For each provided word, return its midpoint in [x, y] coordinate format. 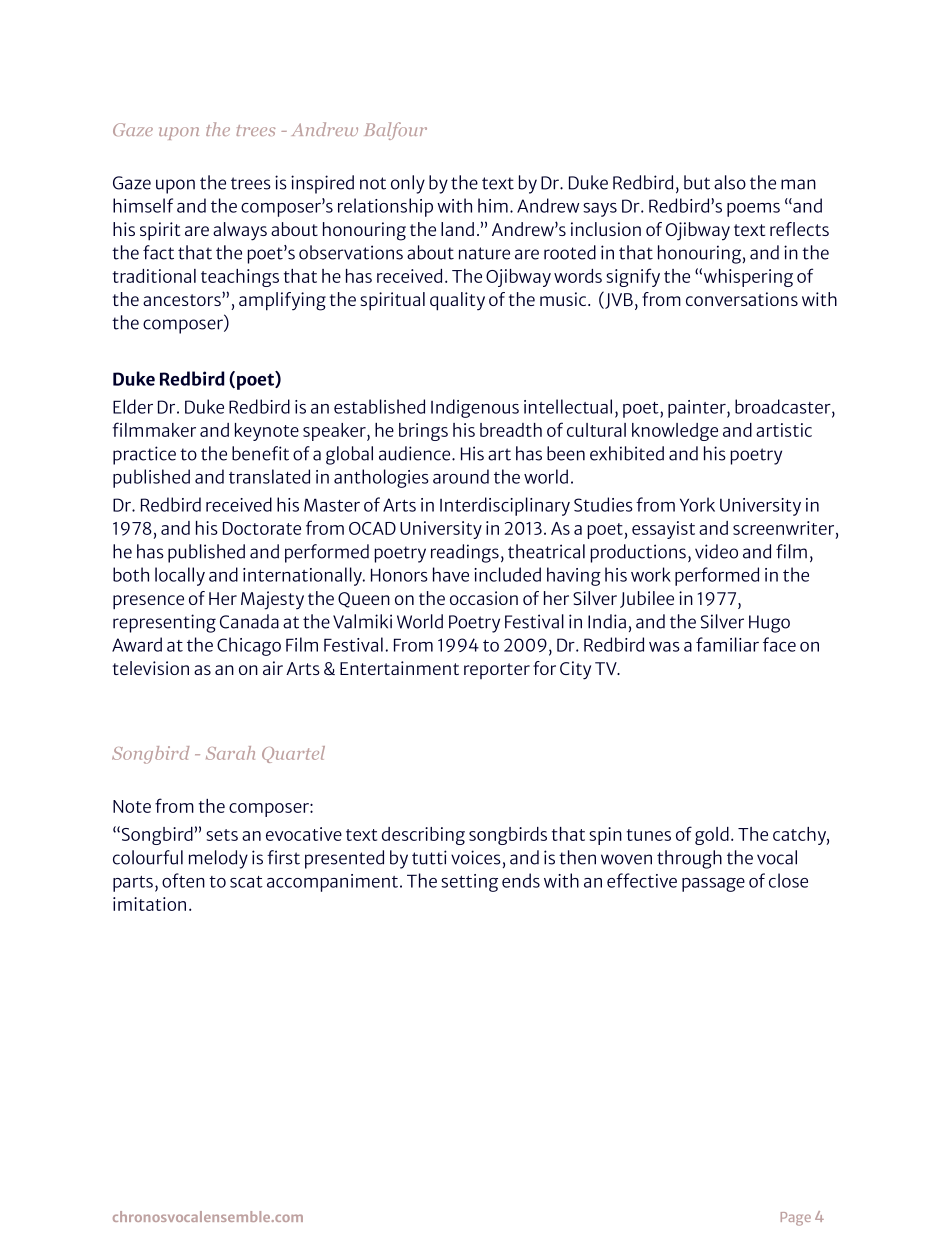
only [408, 184]
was [664, 647]
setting [469, 883]
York [697, 504]
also [730, 182]
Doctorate [262, 528]
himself [143, 205]
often [183, 880]
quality [457, 301]
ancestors [183, 299]
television [151, 668]
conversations [742, 299]
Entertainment [399, 668]
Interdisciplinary [505, 506]
